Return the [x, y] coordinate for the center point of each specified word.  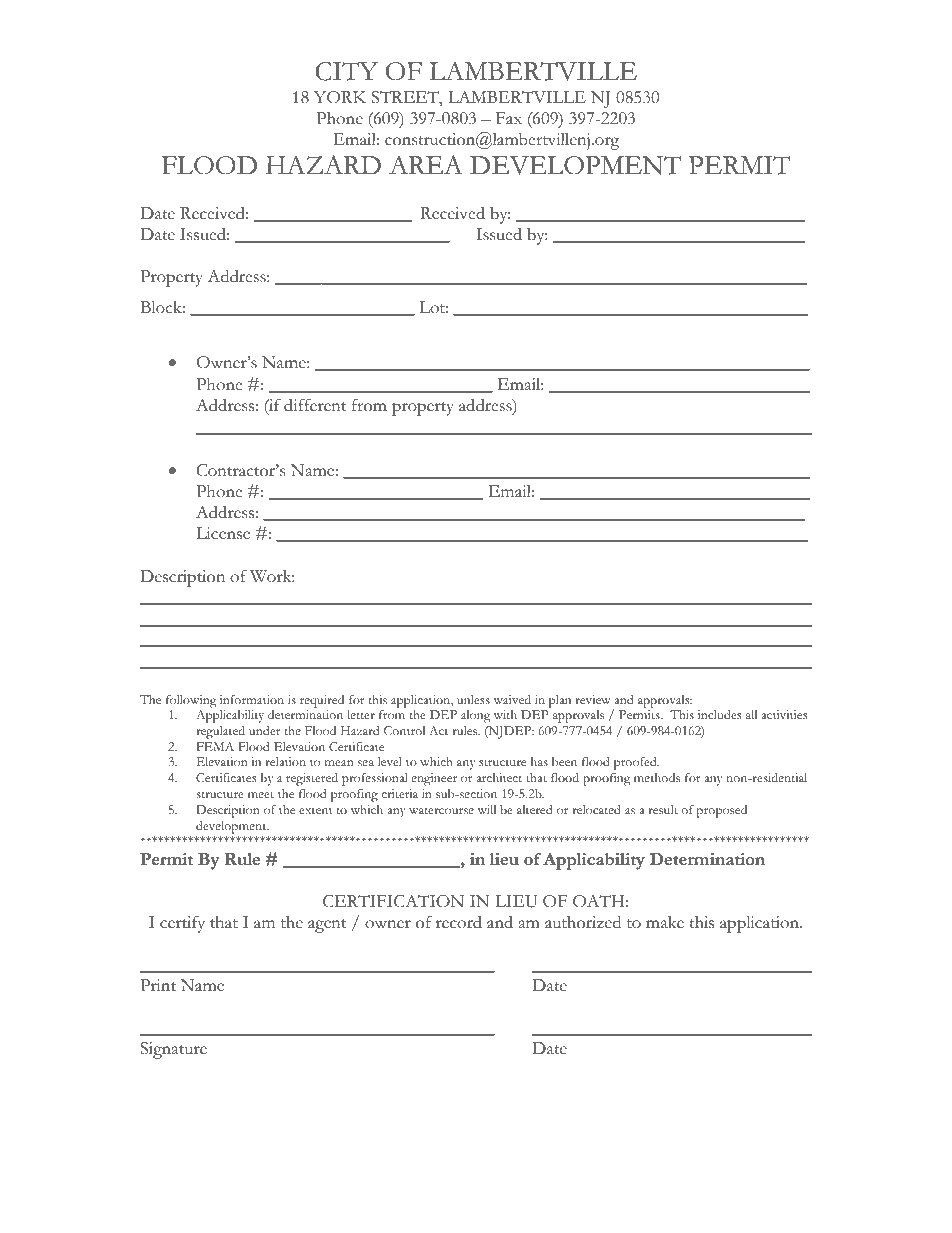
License [223, 533]
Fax [509, 118]
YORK [340, 97]
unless [473, 699]
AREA [426, 164]
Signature [173, 1050]
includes [720, 714]
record [459, 922]
